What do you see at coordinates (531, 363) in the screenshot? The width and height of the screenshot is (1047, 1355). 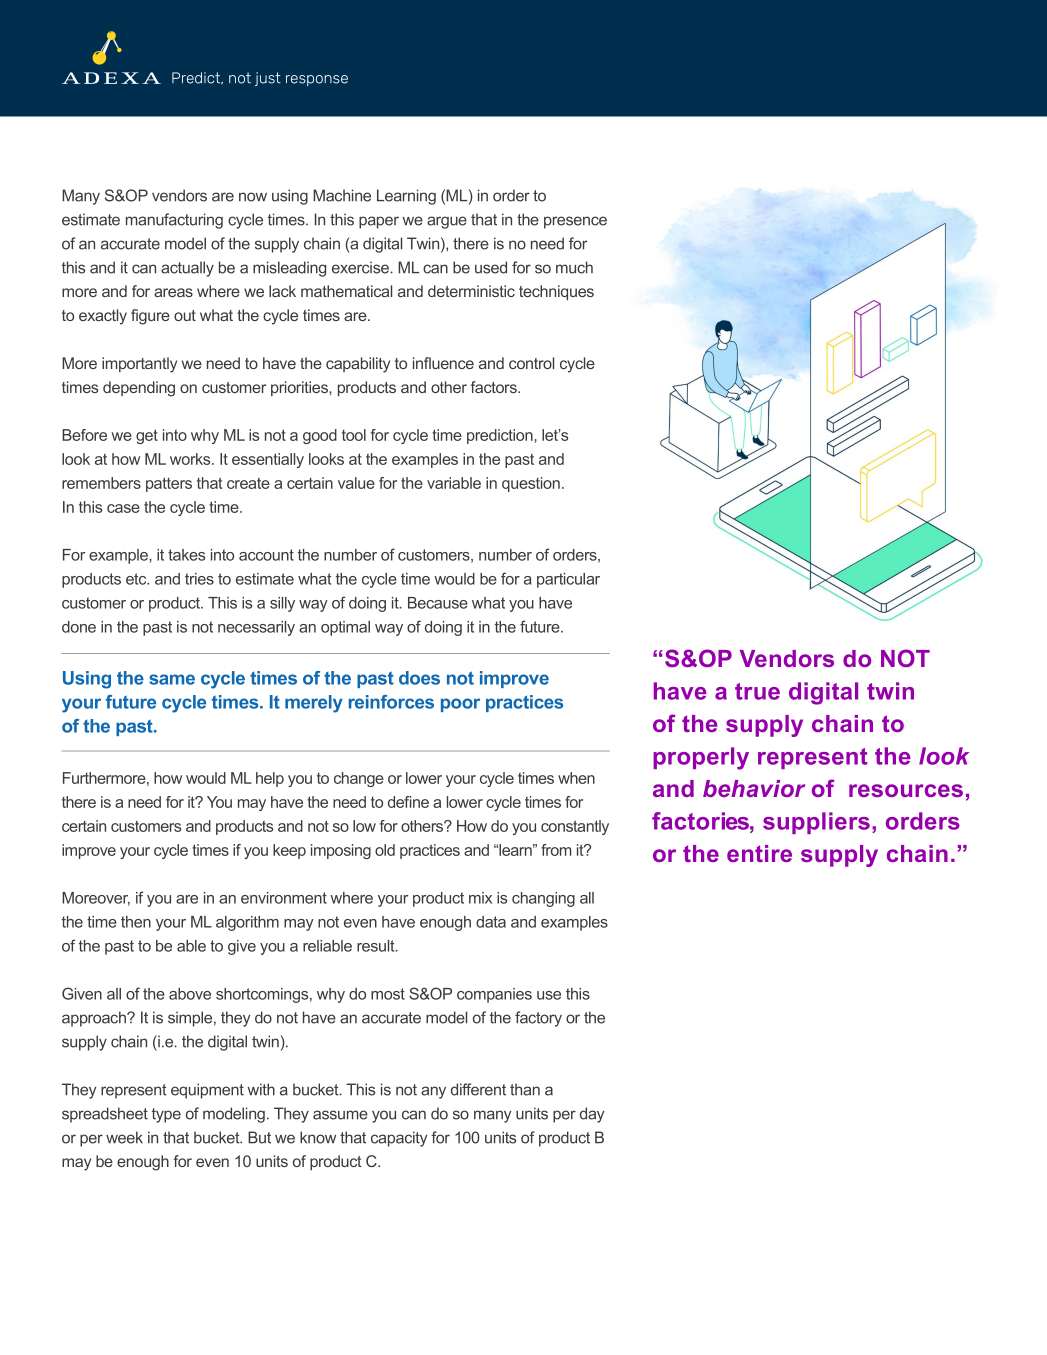 I see `control` at bounding box center [531, 363].
